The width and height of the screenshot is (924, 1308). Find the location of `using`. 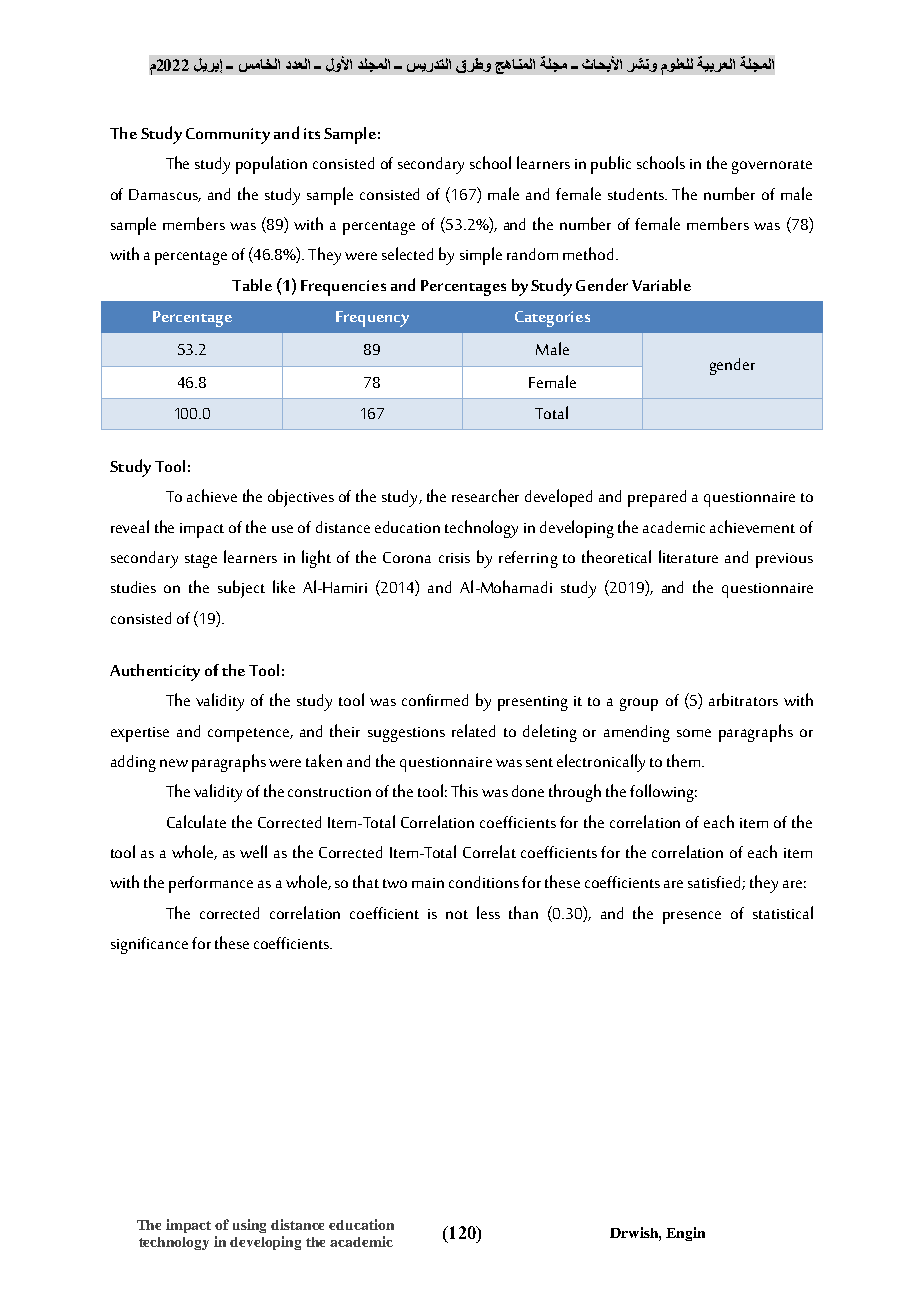

using is located at coordinates (249, 1226).
